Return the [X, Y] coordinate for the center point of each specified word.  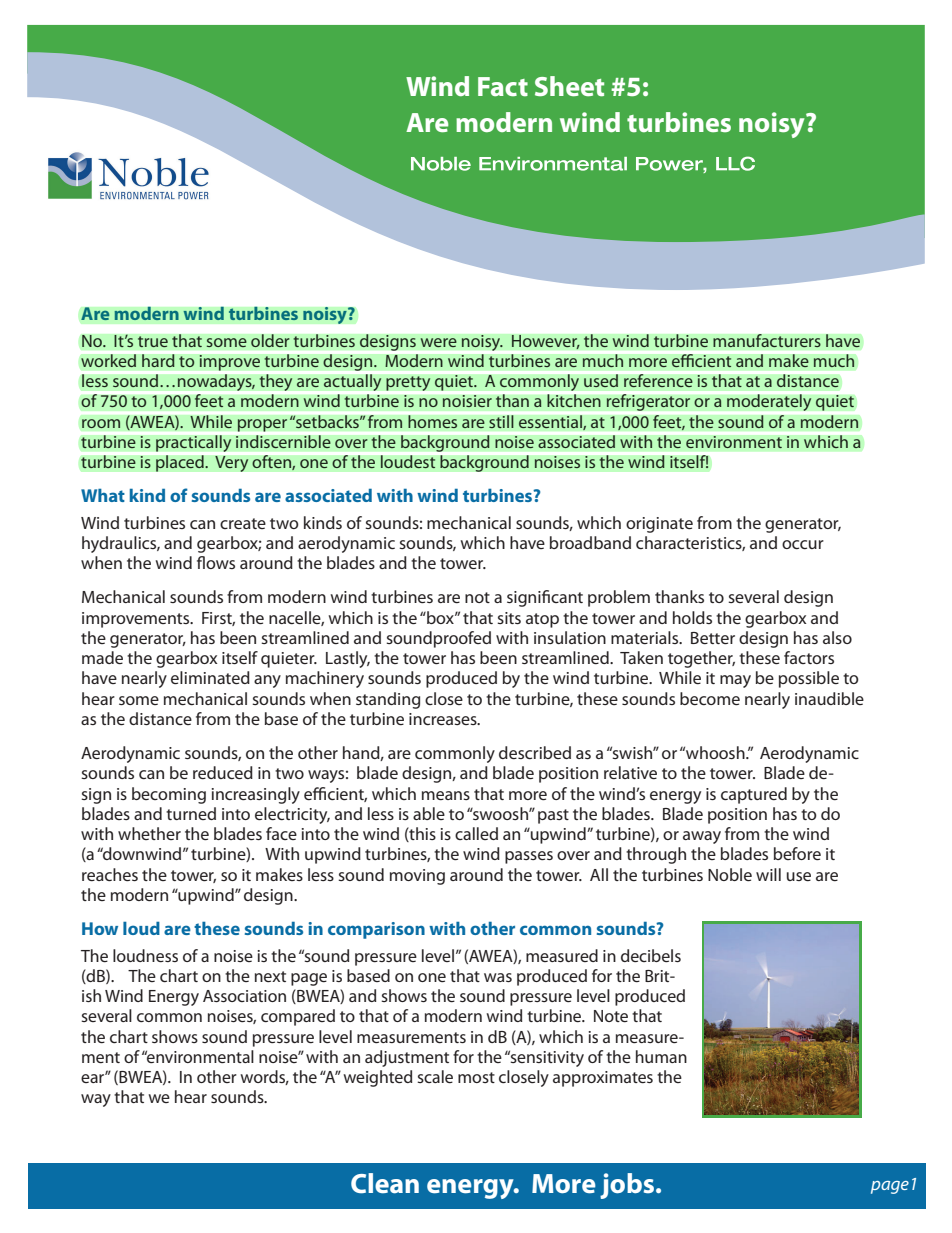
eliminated [210, 677]
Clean [385, 1183]
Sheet [569, 86]
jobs [628, 1186]
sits [509, 618]
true [152, 342]
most [476, 1077]
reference [658, 381]
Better [713, 638]
